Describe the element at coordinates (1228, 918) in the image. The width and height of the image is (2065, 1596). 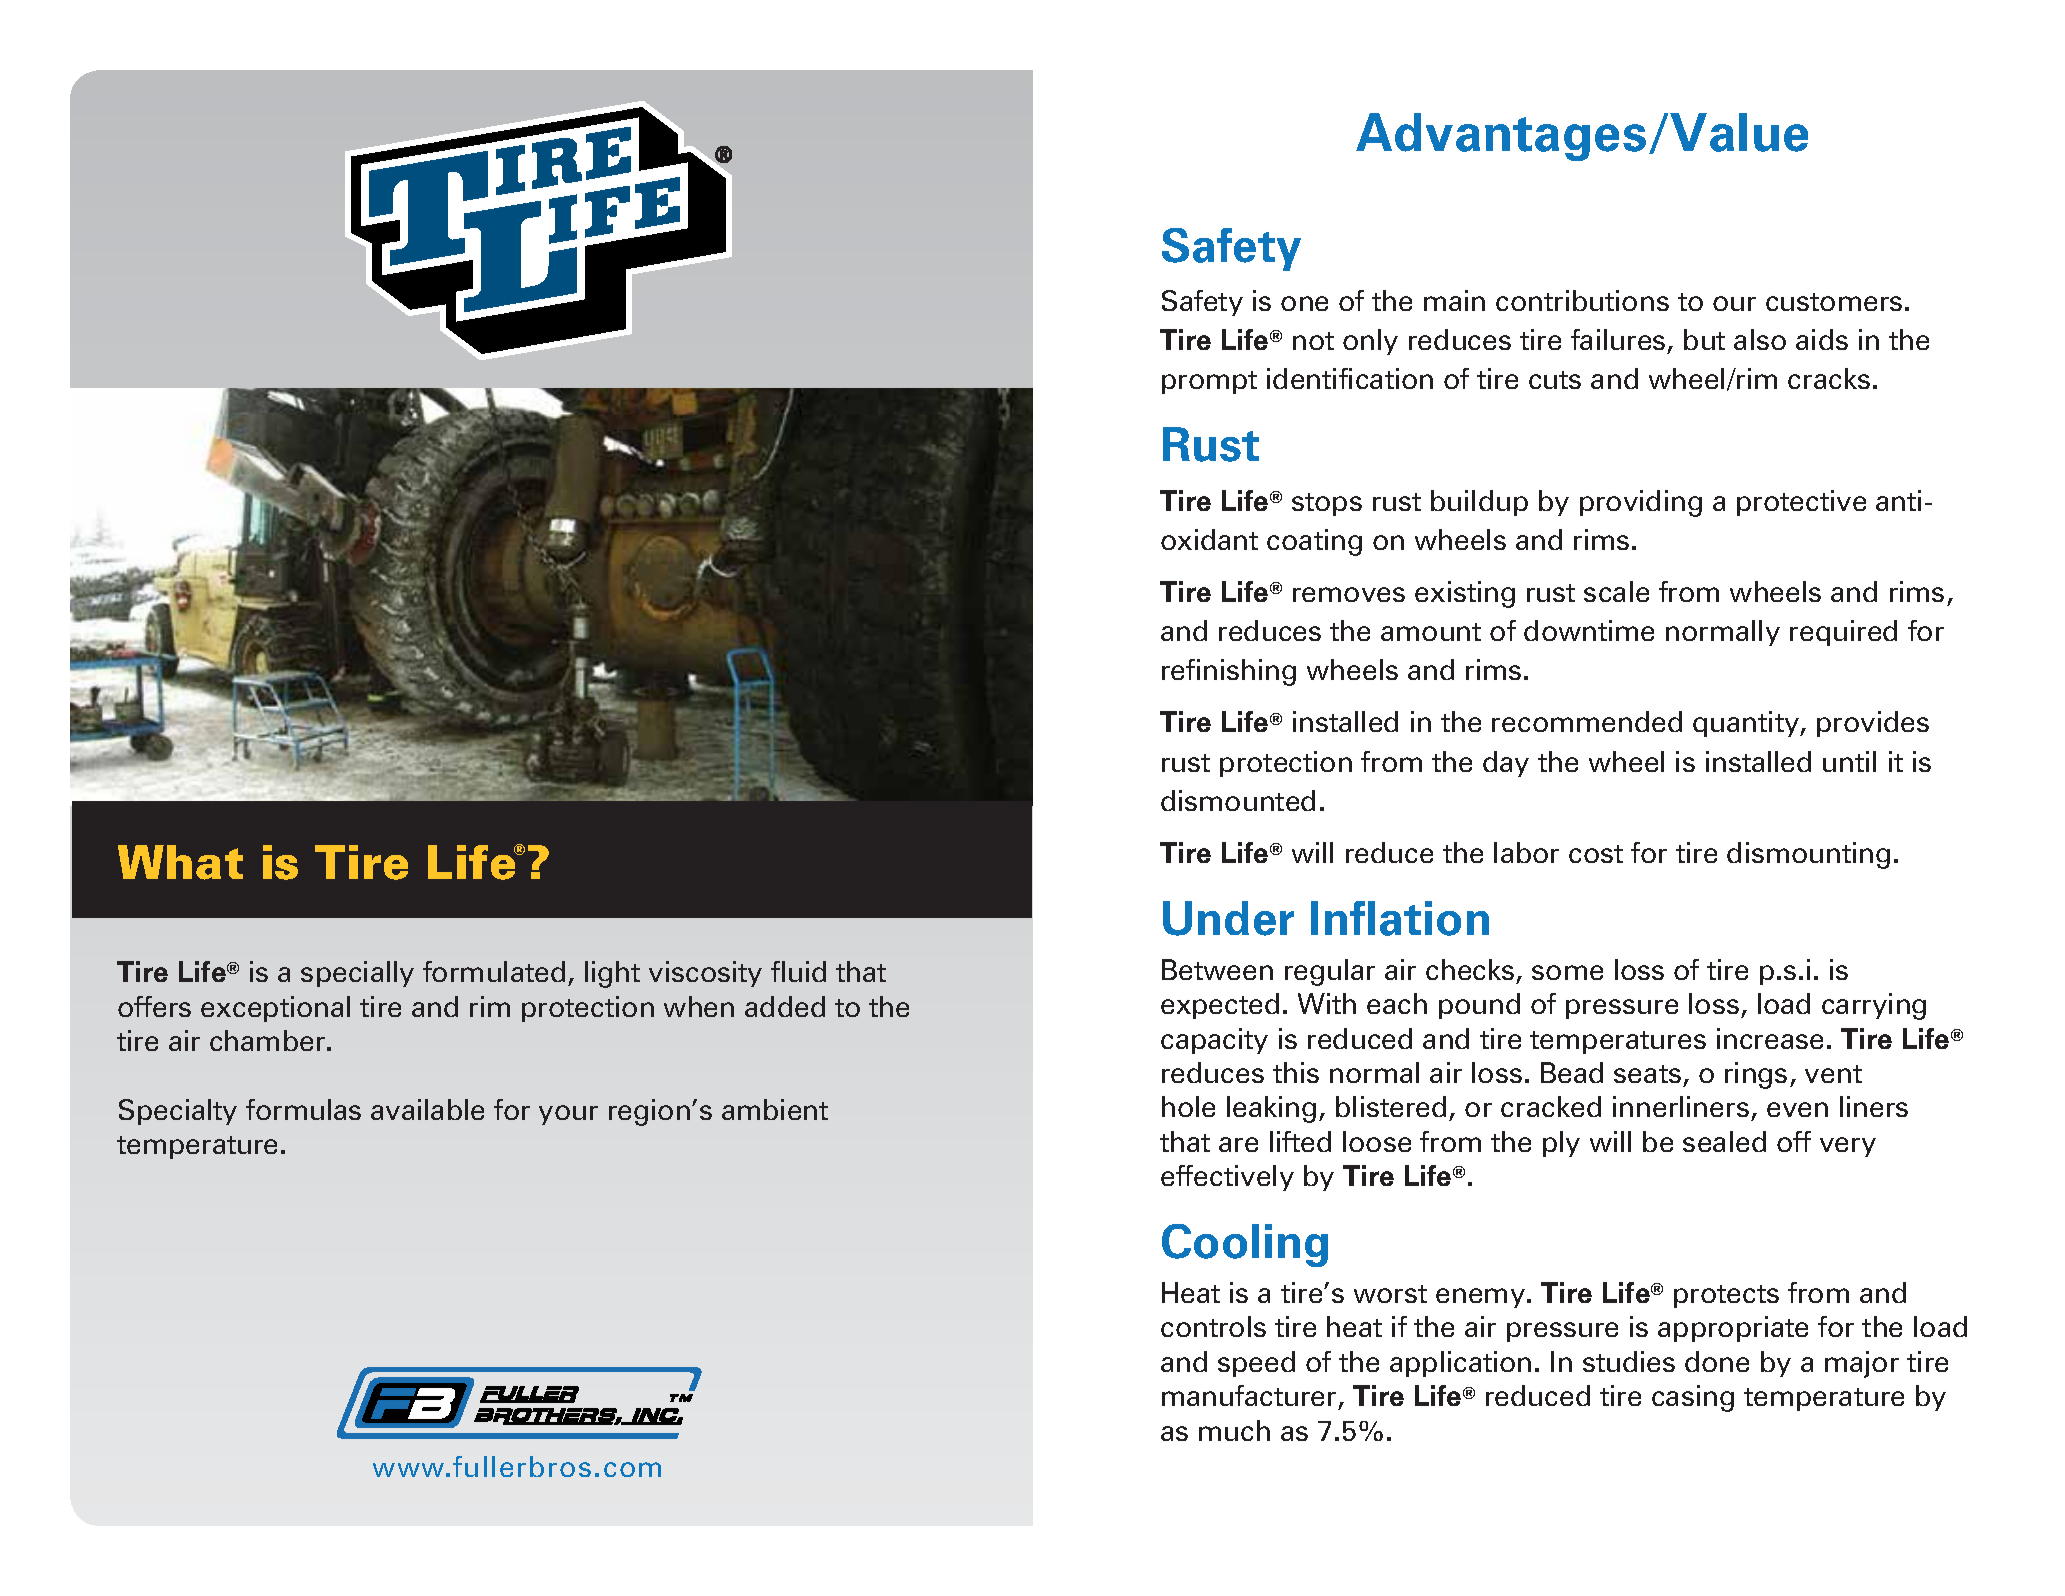
I see `Under` at that location.
